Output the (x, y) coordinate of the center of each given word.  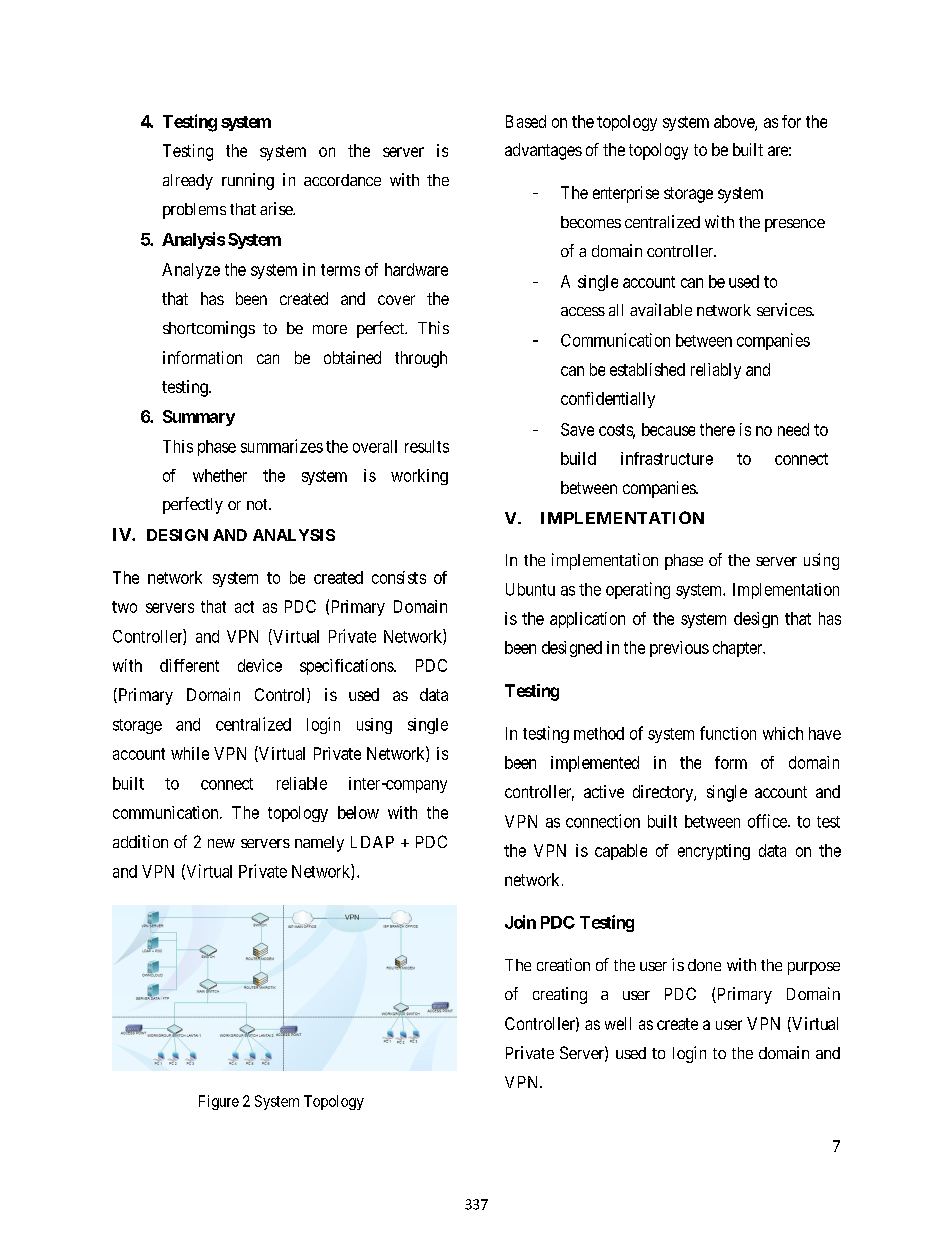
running (248, 181)
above (735, 123)
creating (560, 995)
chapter (739, 649)
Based (526, 121)
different (189, 665)
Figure (219, 1102)
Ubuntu (530, 589)
